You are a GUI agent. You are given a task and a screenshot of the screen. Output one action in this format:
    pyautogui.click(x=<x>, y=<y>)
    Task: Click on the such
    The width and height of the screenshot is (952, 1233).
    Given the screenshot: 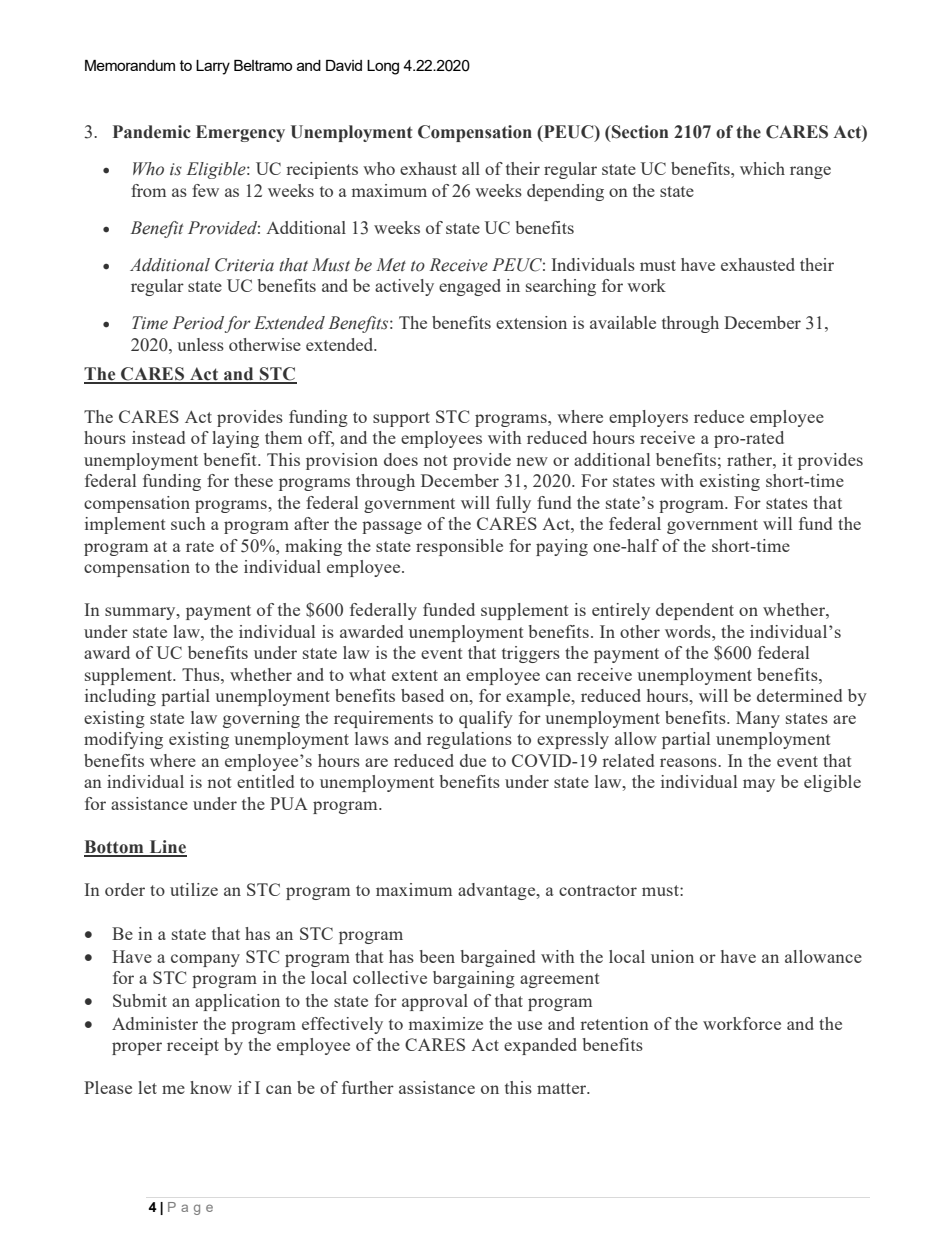 What is the action you would take?
    pyautogui.click(x=188, y=523)
